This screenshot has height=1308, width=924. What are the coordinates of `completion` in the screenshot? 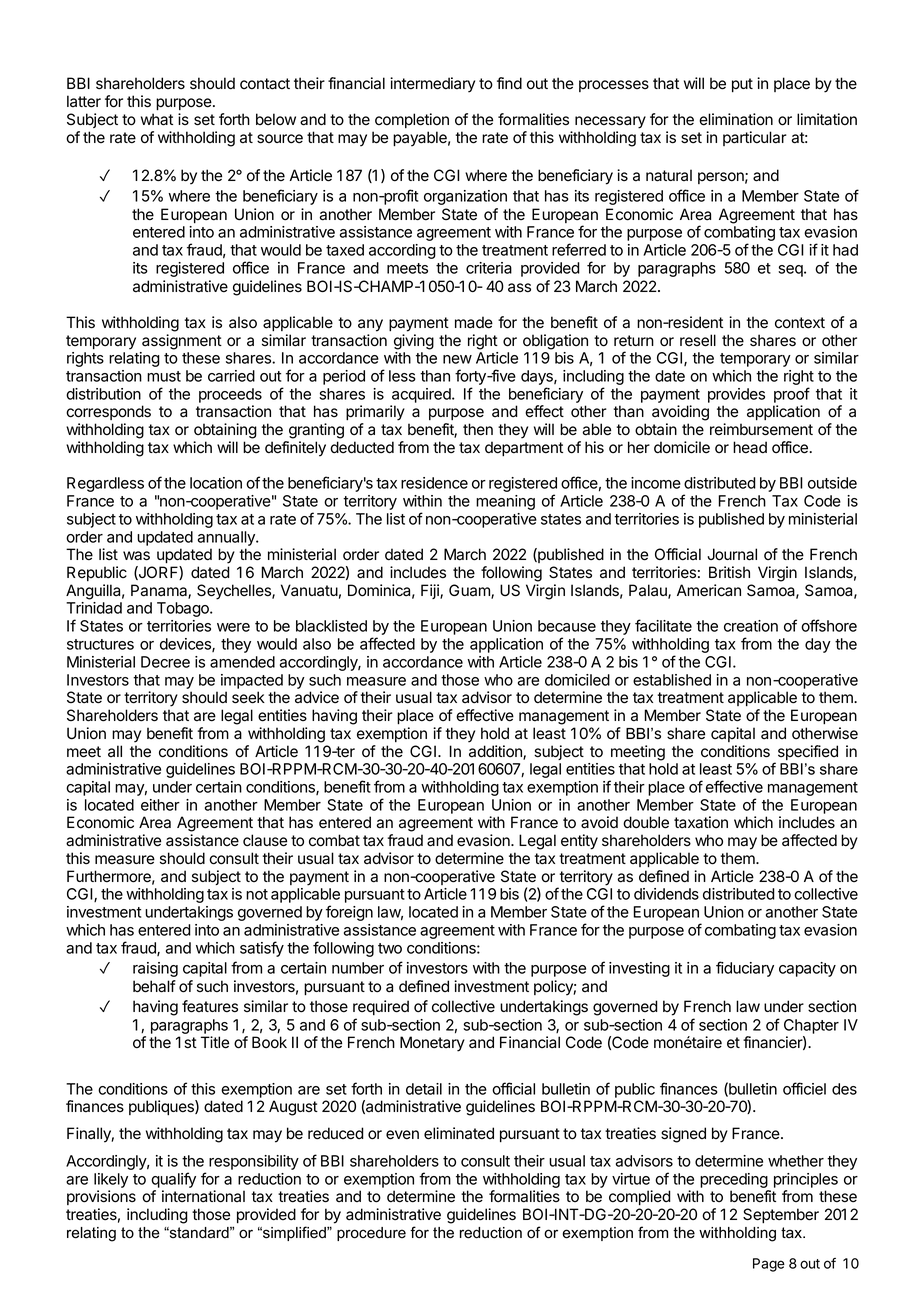 It's located at (412, 120).
